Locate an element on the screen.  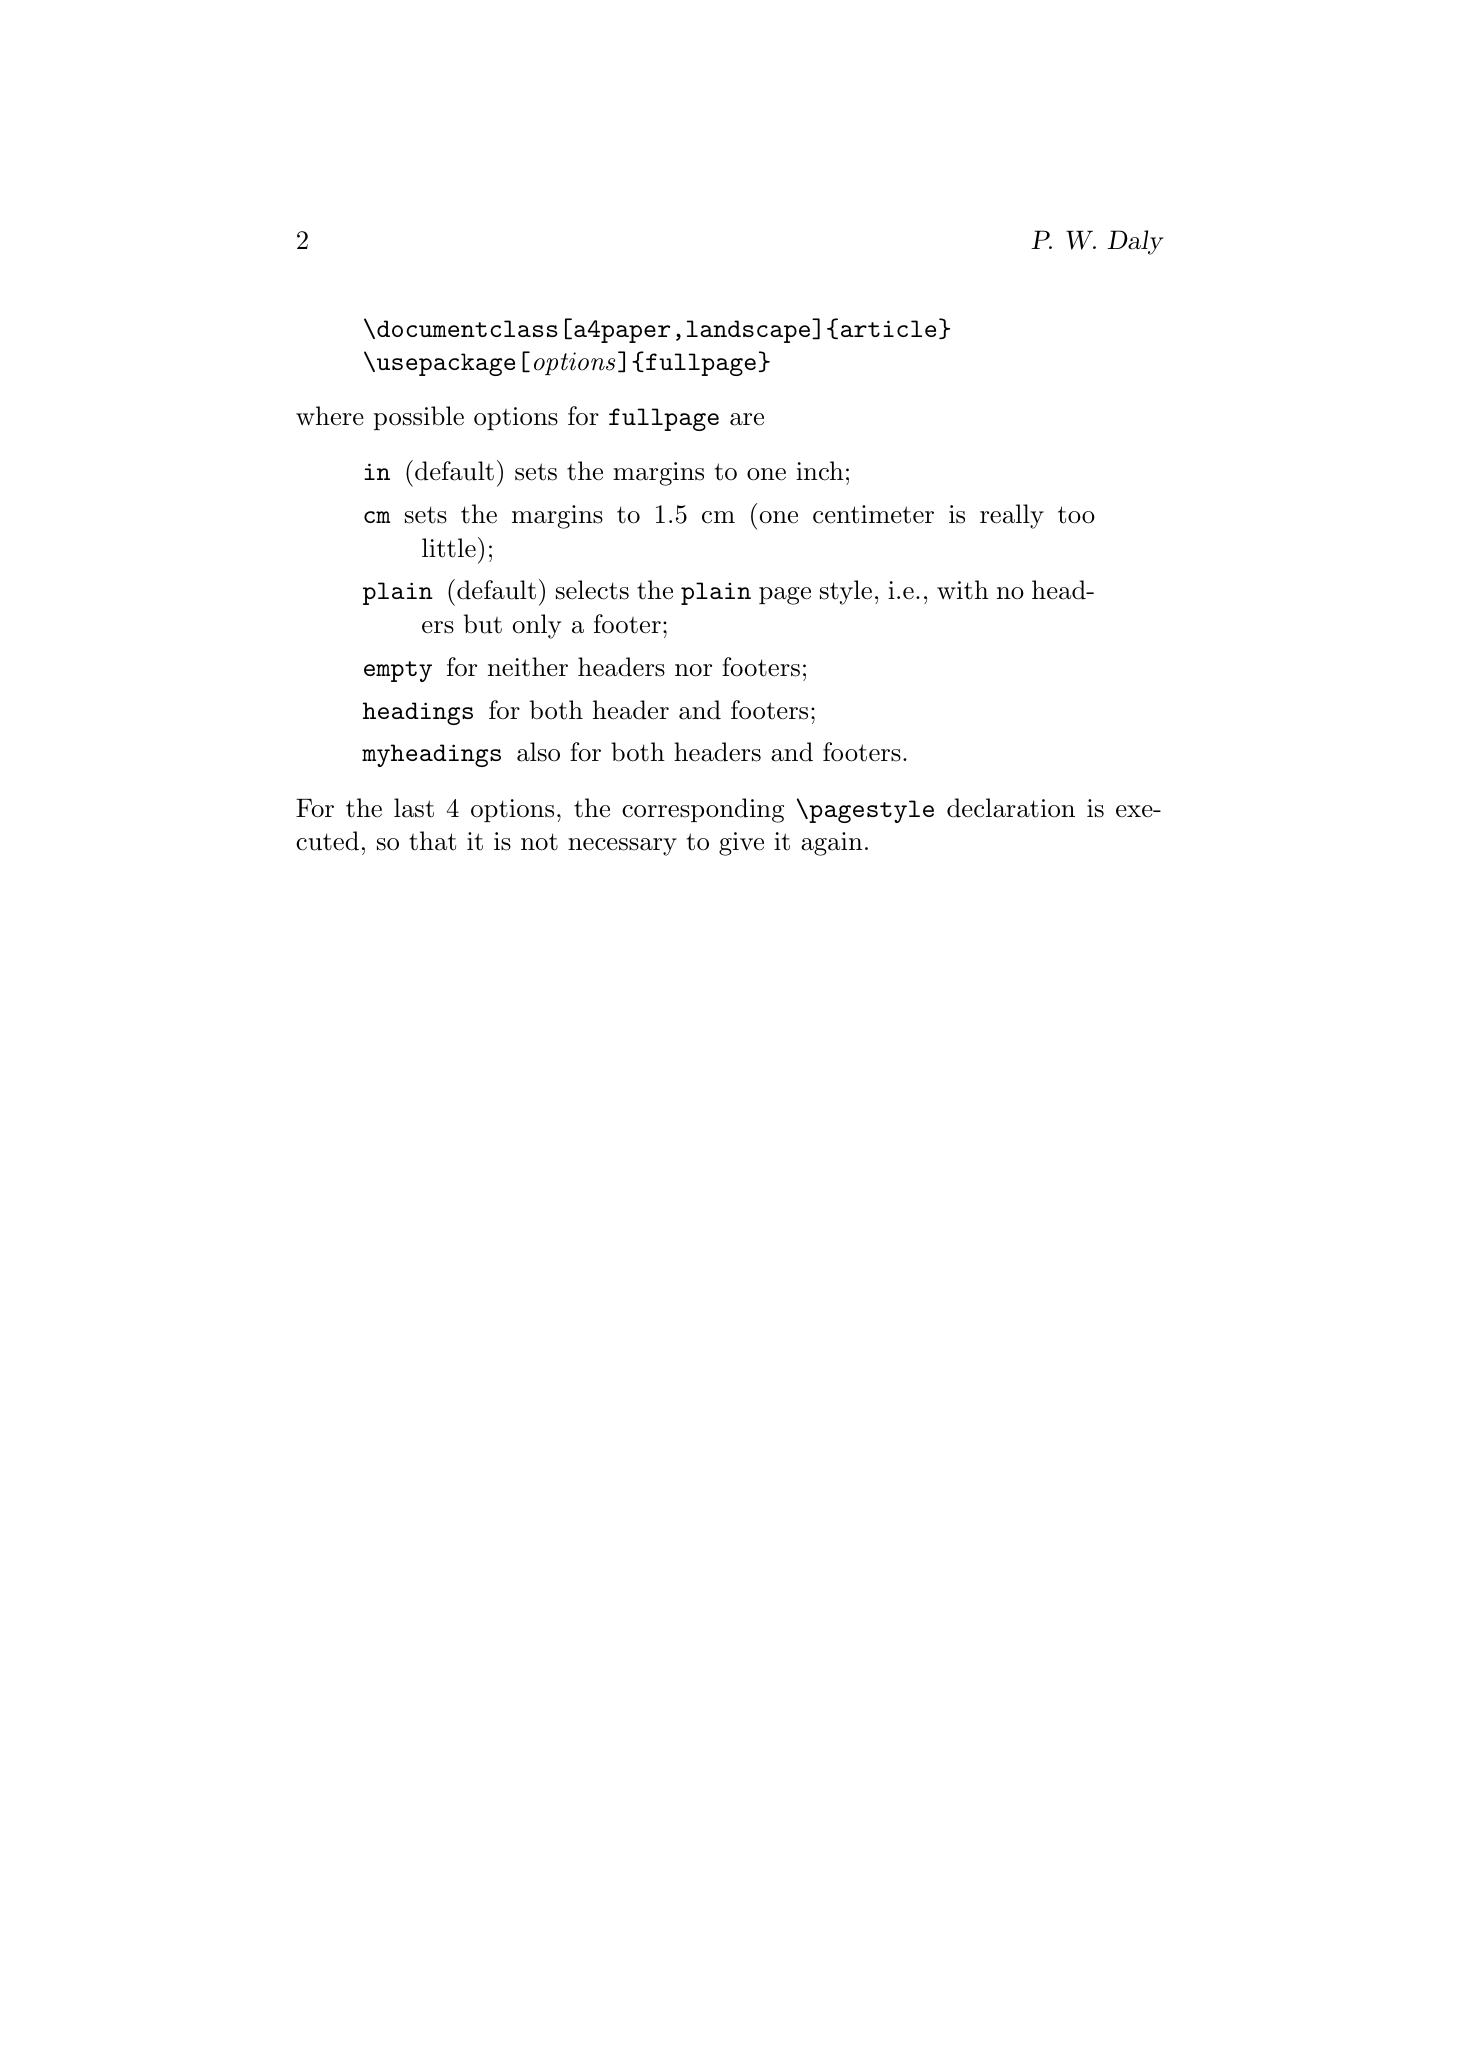
centimeter is located at coordinates (873, 514).
